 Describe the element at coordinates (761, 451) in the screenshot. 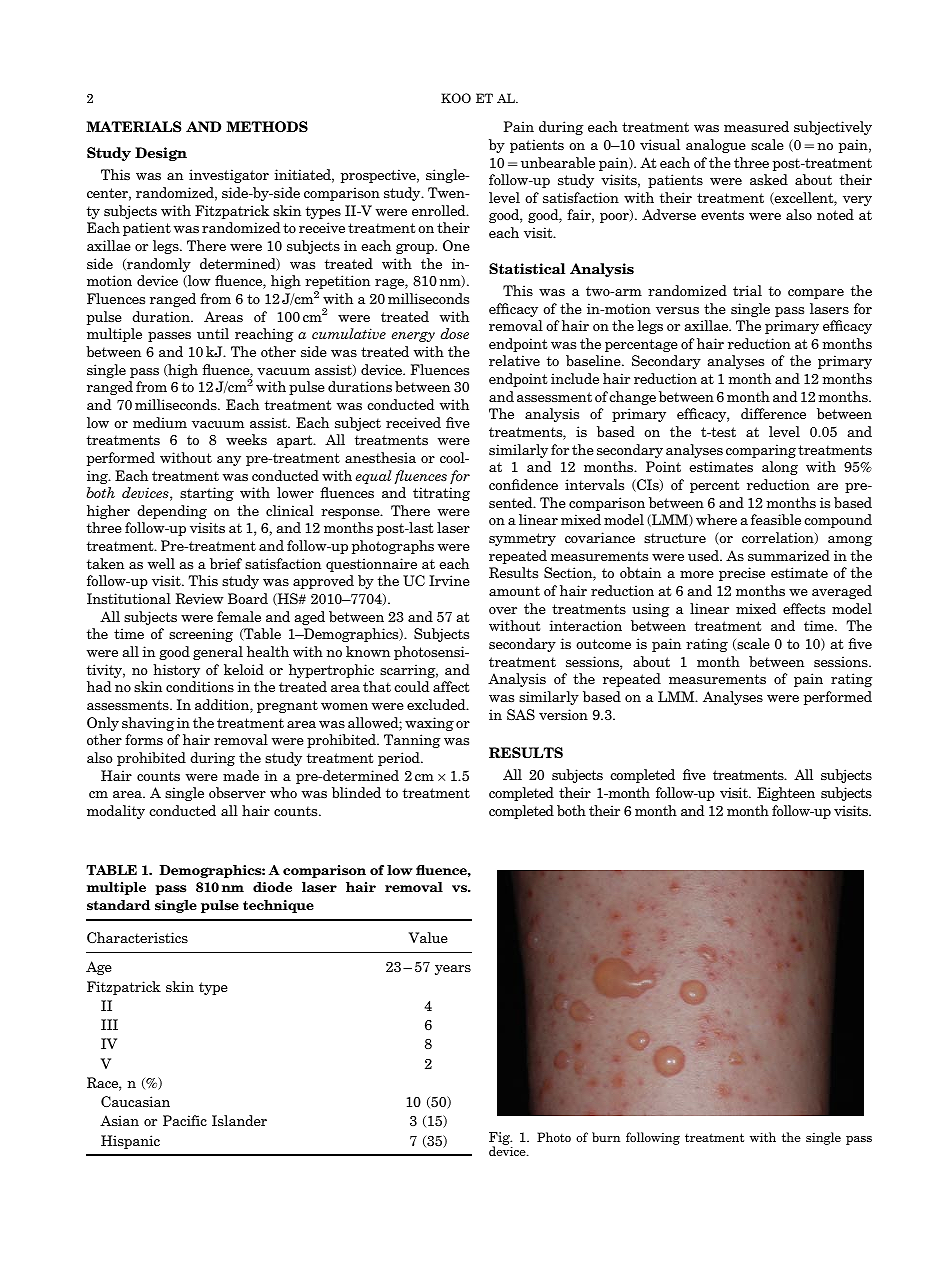

I see `comparing` at that location.
